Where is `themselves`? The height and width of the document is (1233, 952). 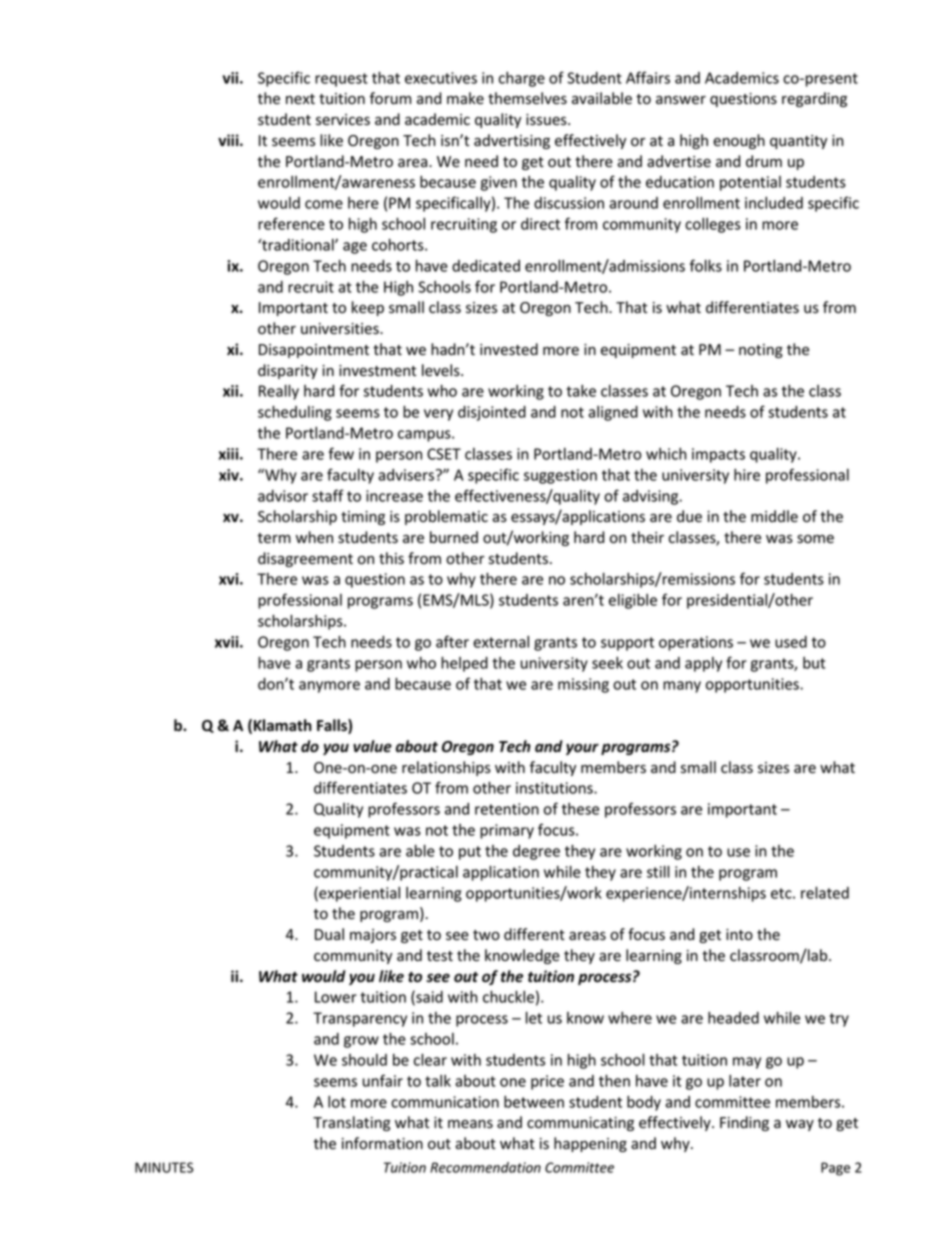
themselves is located at coordinates (527, 98).
